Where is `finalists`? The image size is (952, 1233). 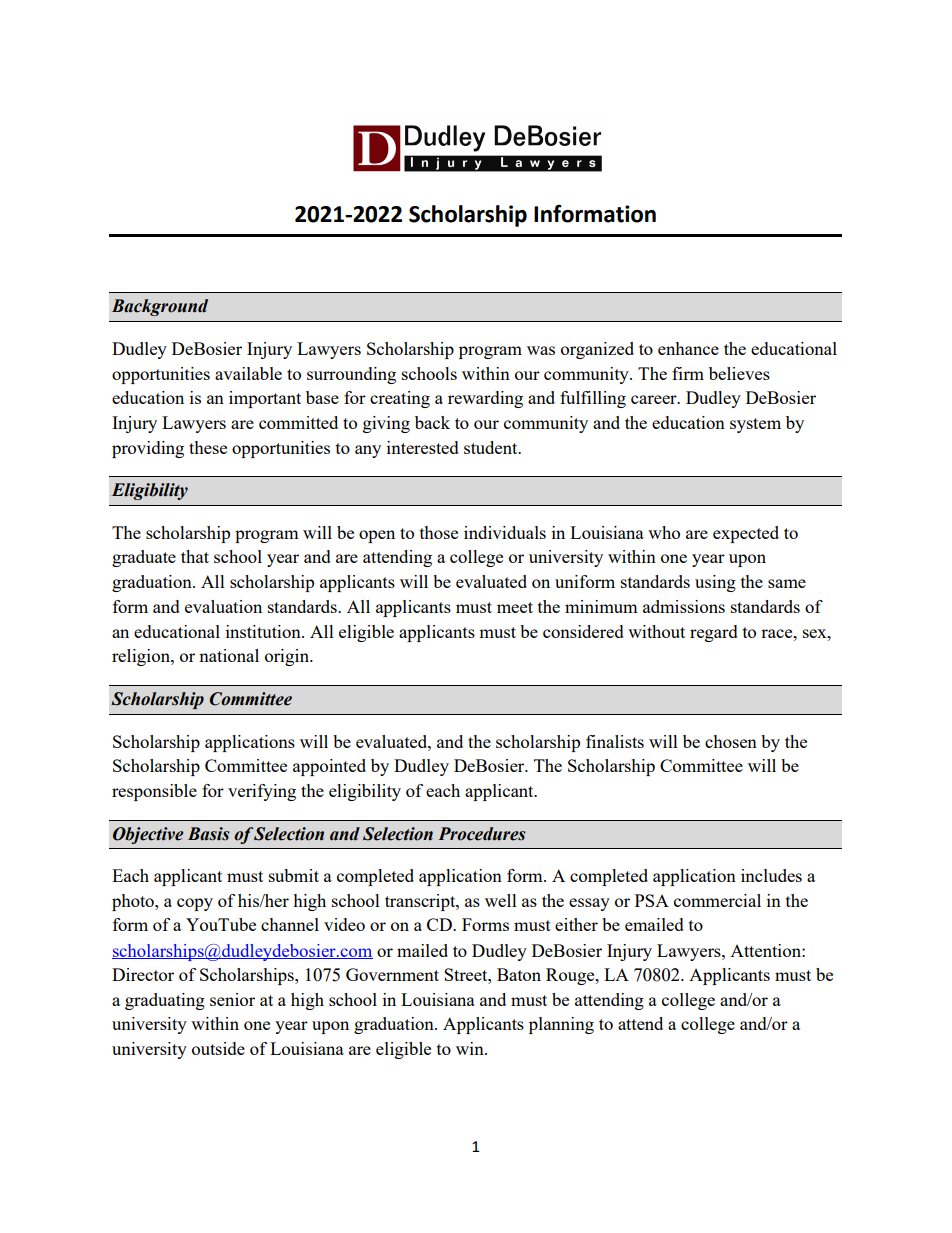 finalists is located at coordinates (615, 741).
